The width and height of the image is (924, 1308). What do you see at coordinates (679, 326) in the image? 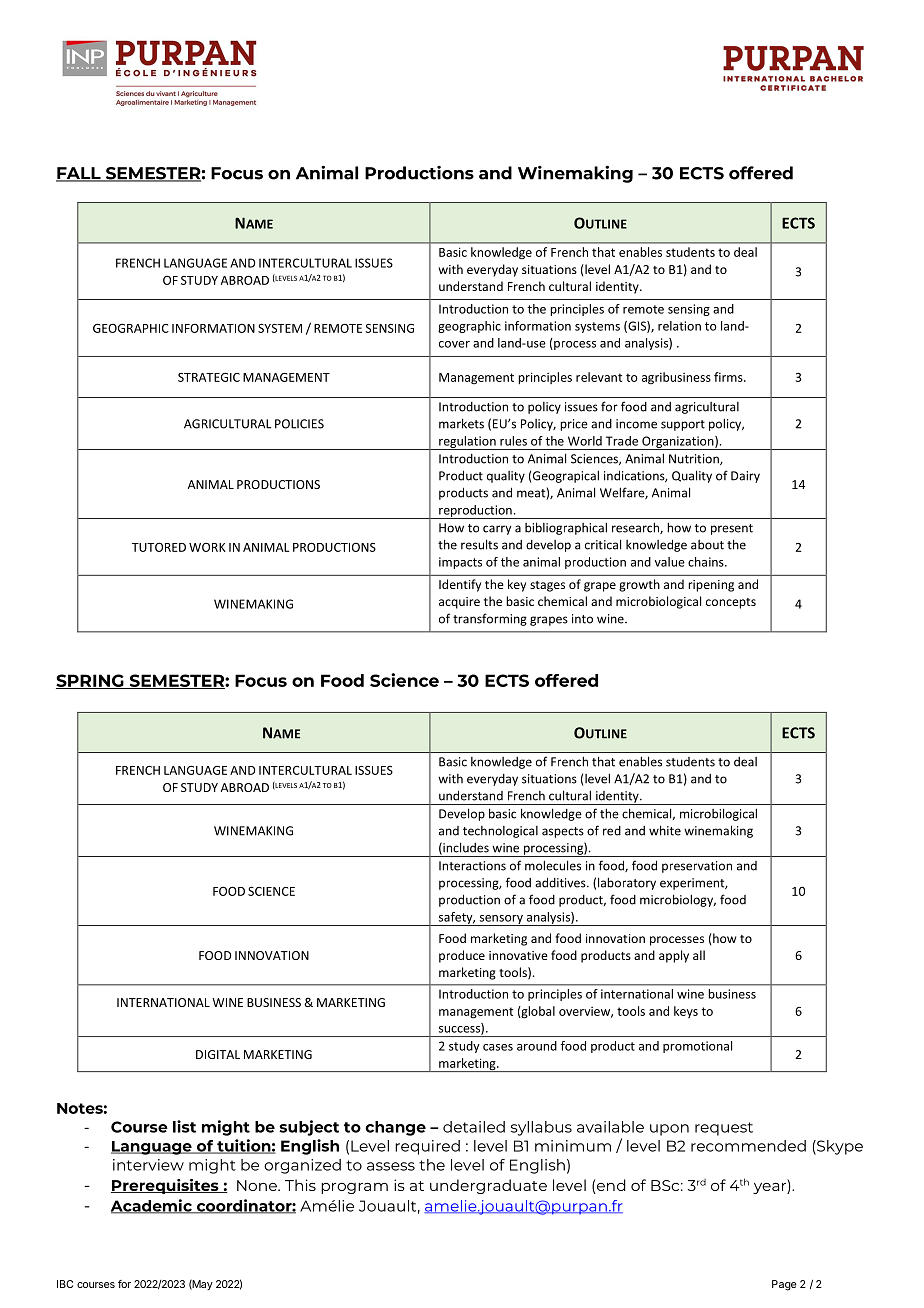
I see `relation` at bounding box center [679, 326].
